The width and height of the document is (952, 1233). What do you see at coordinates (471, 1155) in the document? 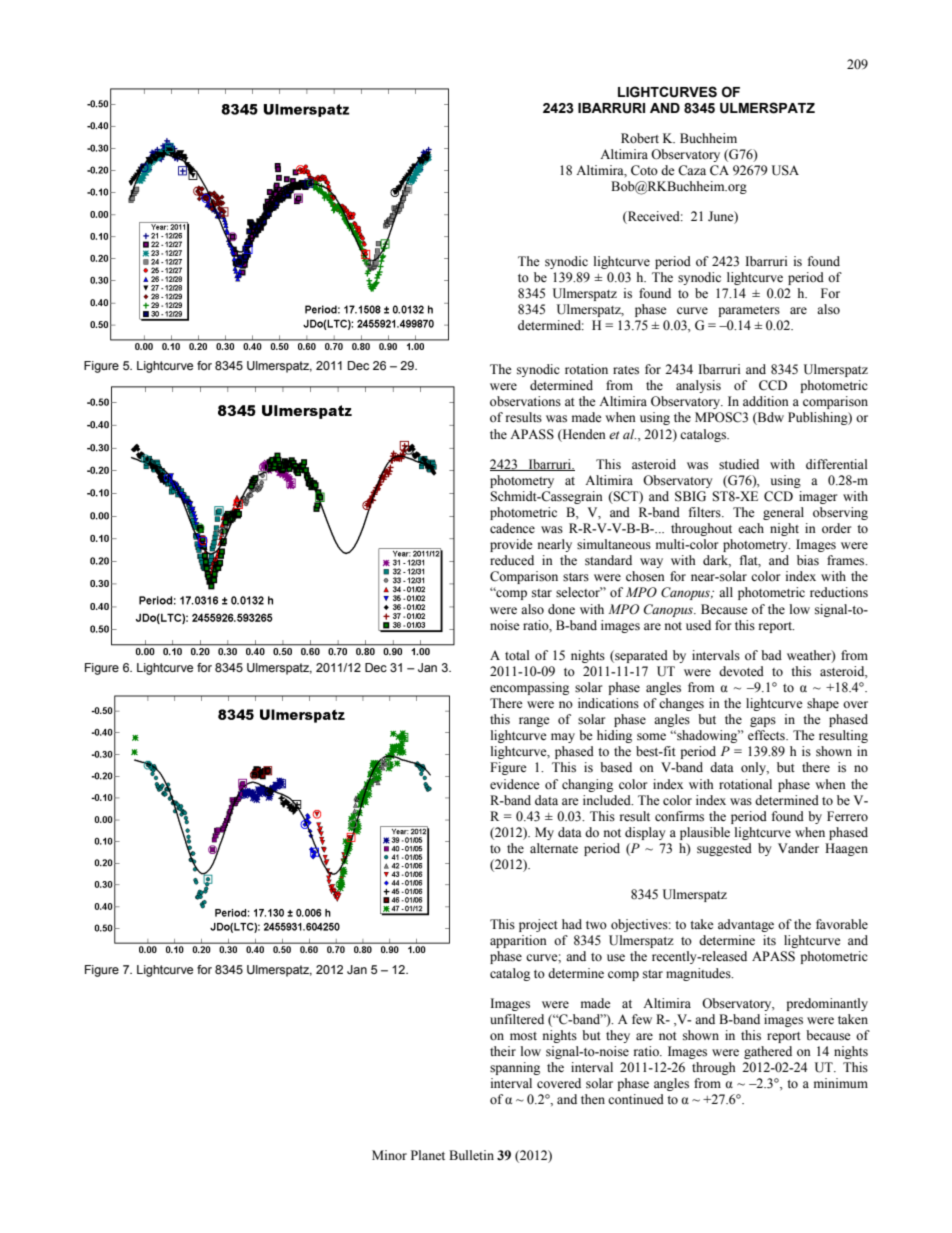
I see `Bulletin` at bounding box center [471, 1155].
